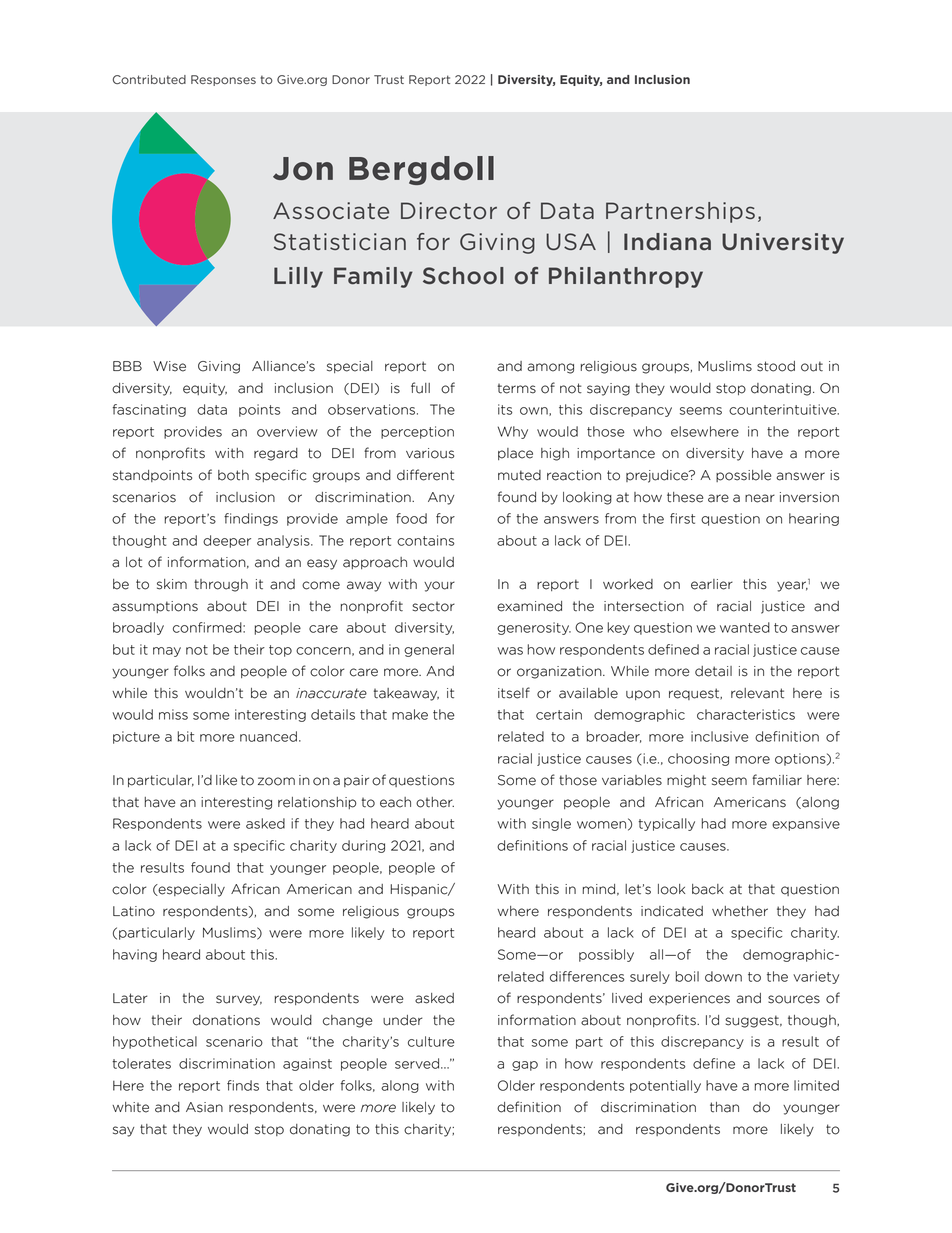 The image size is (952, 1233). I want to click on through, so click(221, 585).
